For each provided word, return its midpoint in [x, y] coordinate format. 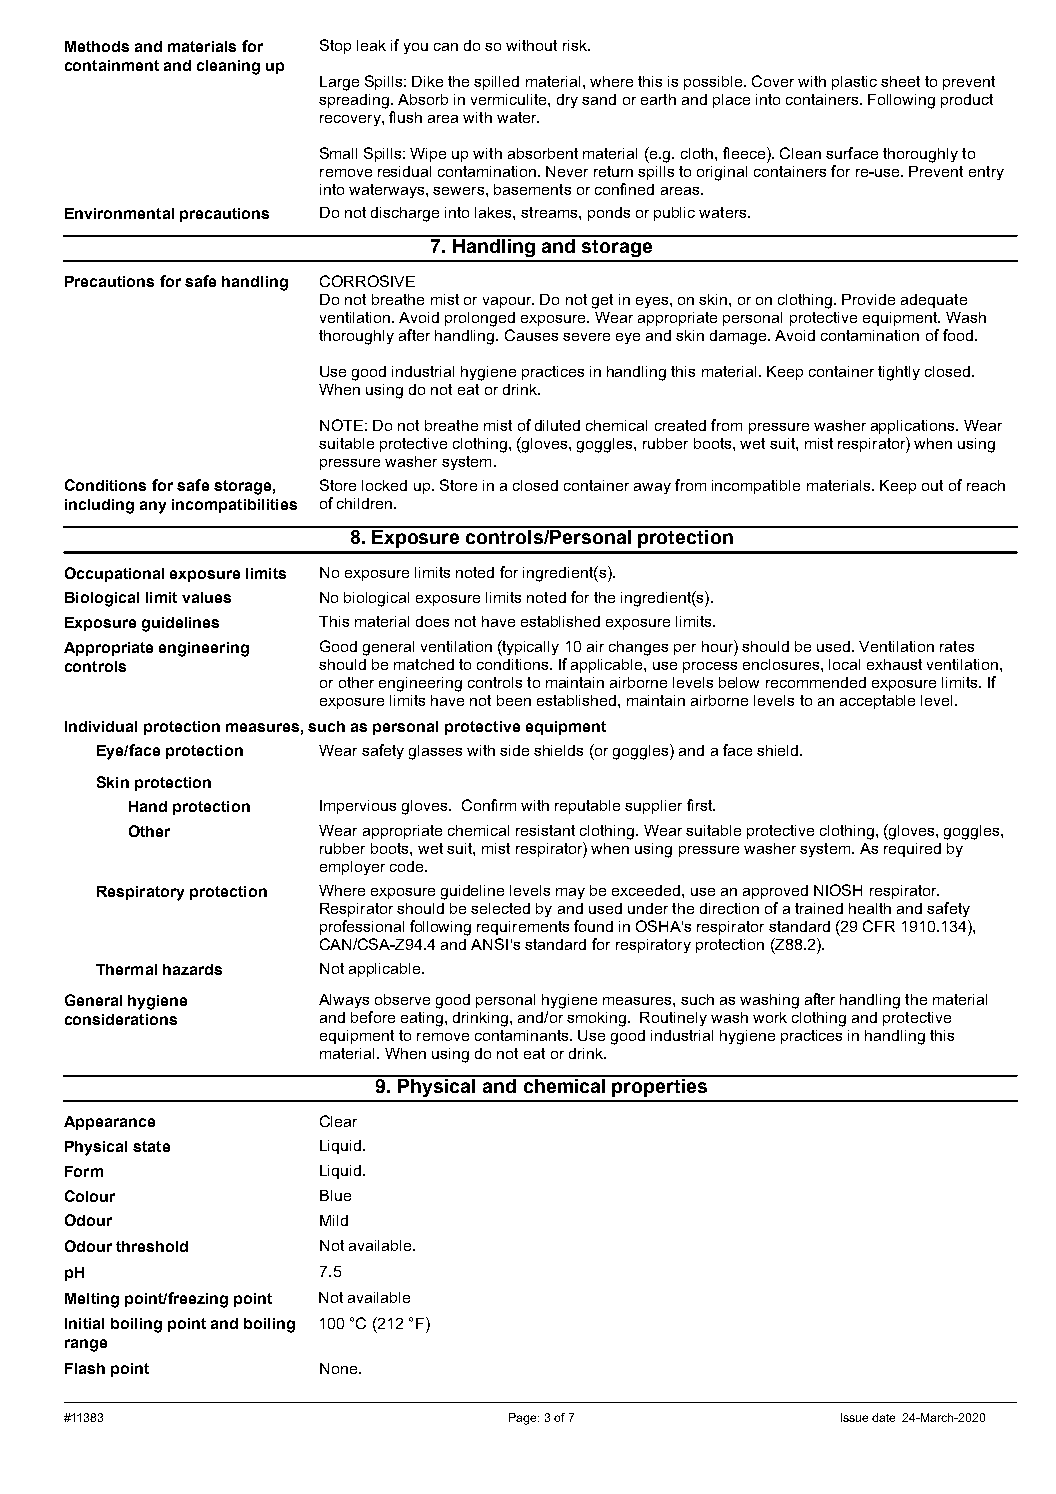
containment [112, 65]
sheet [900, 81]
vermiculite [510, 99]
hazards [192, 969]
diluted [557, 425]
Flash [85, 1368]
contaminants [523, 1035]
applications [914, 427]
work [770, 1017]
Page [524, 1419]
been [514, 700]
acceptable [877, 702]
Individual [101, 726]
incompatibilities [234, 506]
